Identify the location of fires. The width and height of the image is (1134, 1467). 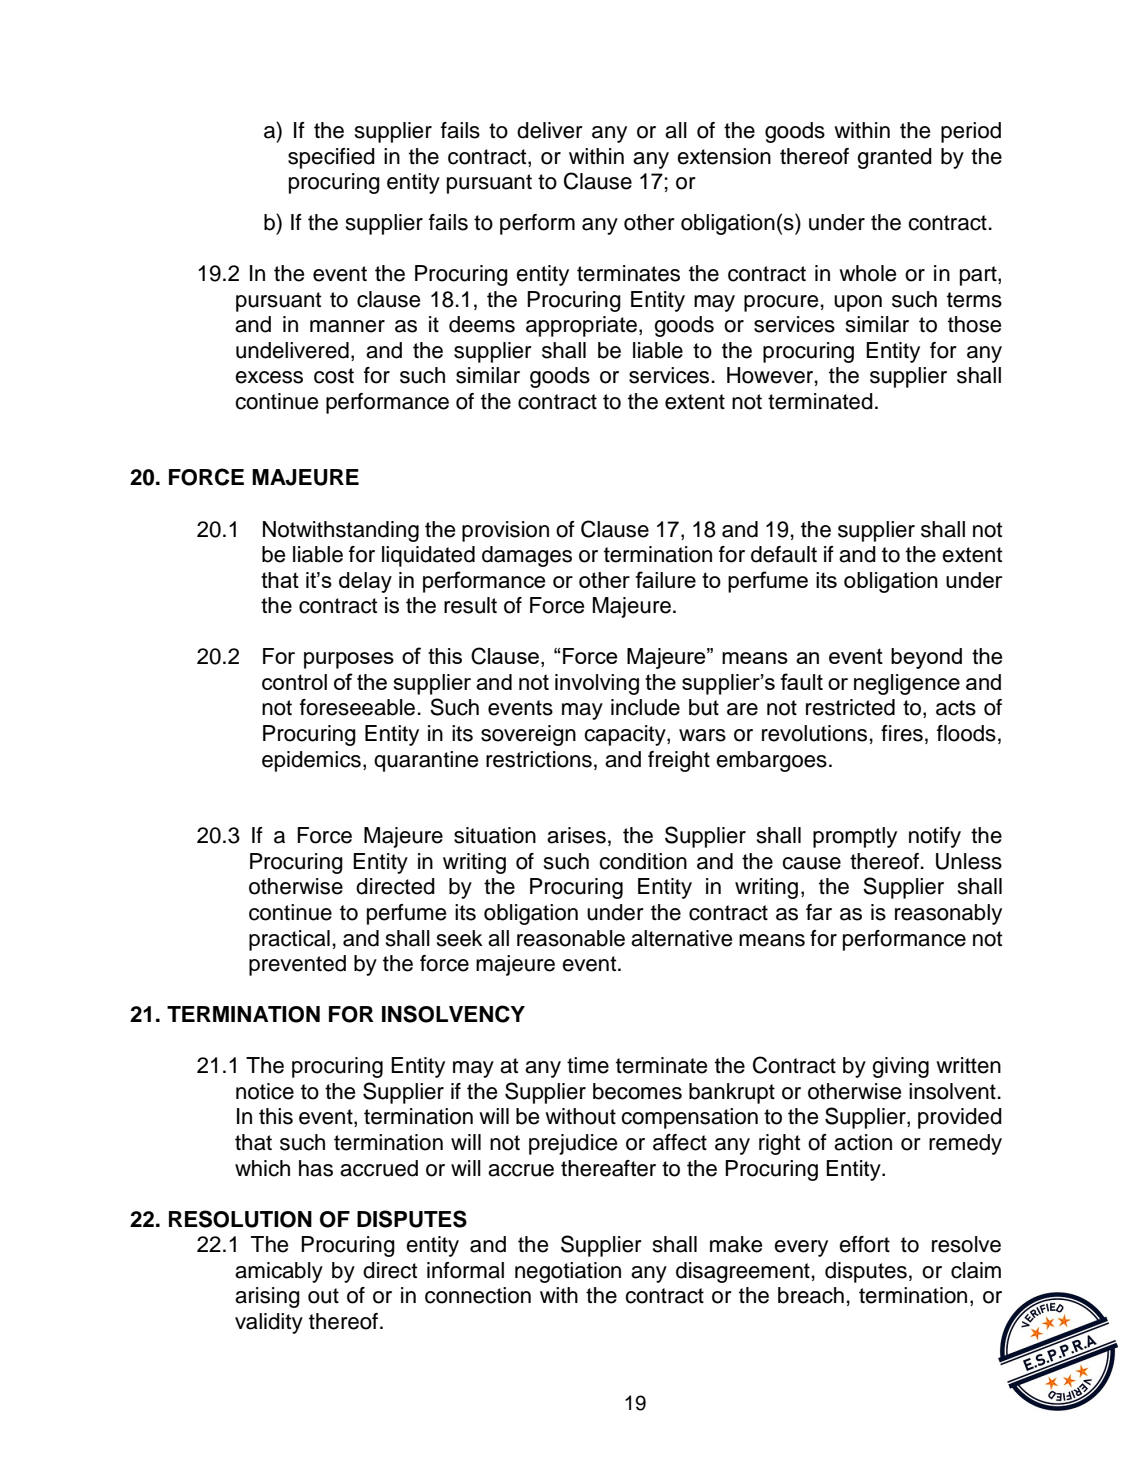
(902, 733).
